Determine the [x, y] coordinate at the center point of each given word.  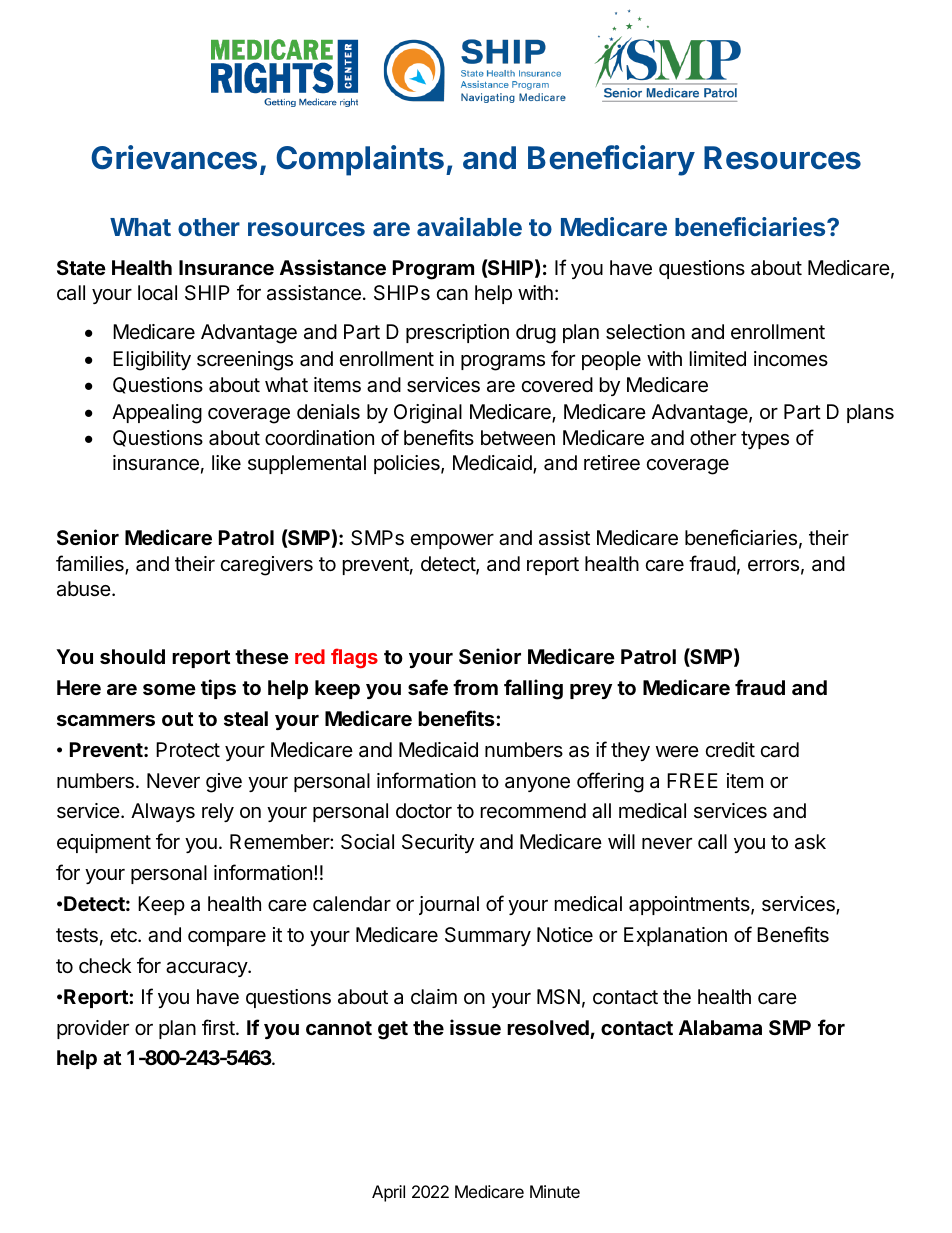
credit [730, 749]
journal [449, 905]
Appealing [157, 414]
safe [428, 687]
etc [125, 935]
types [765, 440]
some [169, 689]
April [388, 1193]
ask [810, 842]
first [218, 1027]
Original [428, 414]
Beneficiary [611, 160]
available [469, 226]
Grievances [174, 157]
